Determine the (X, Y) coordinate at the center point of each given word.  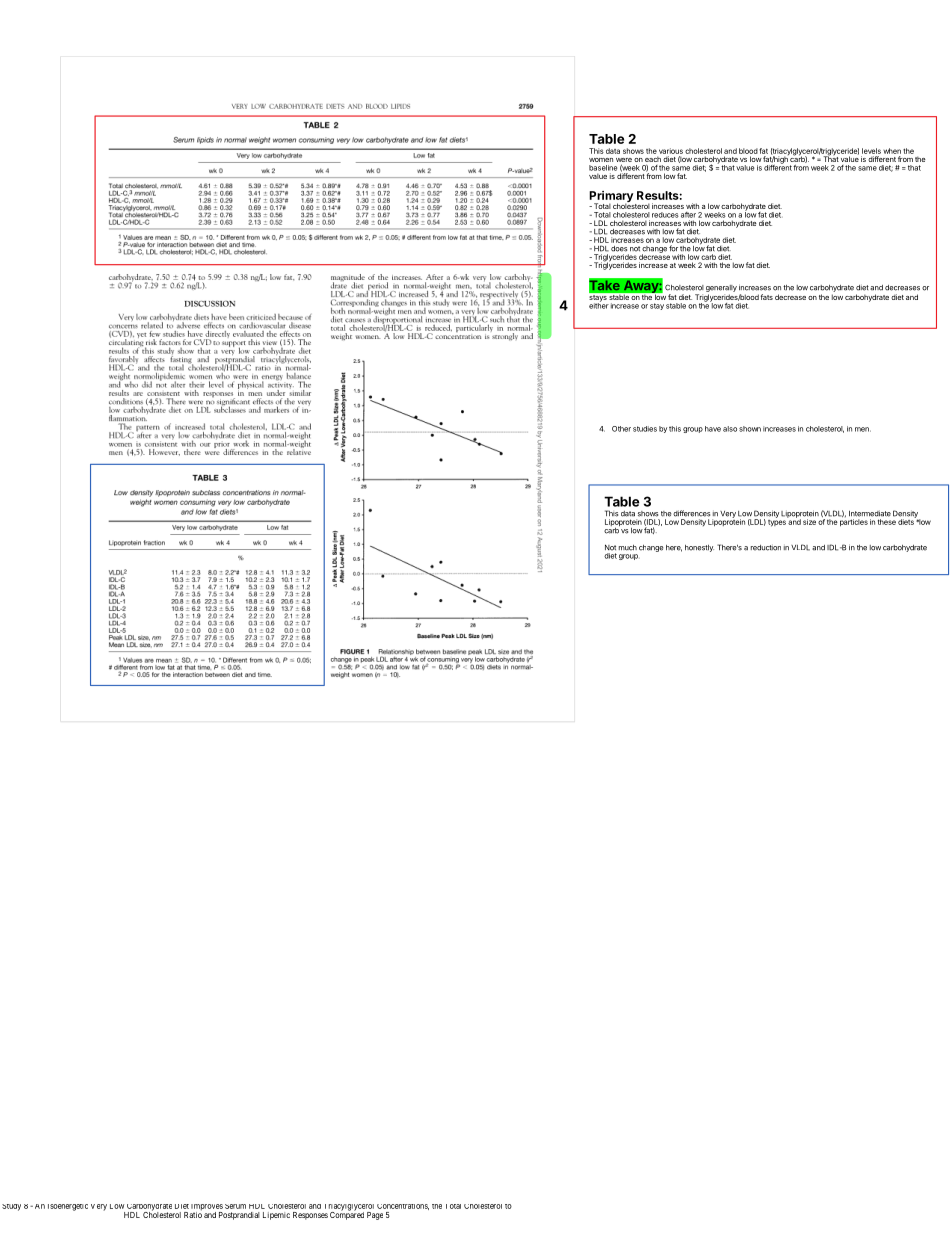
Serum (235, 1206)
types (778, 522)
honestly (699, 548)
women (601, 160)
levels (871, 151)
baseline (603, 168)
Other (621, 429)
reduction (766, 548)
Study (11, 1207)
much (628, 548)
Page (375, 1216)
